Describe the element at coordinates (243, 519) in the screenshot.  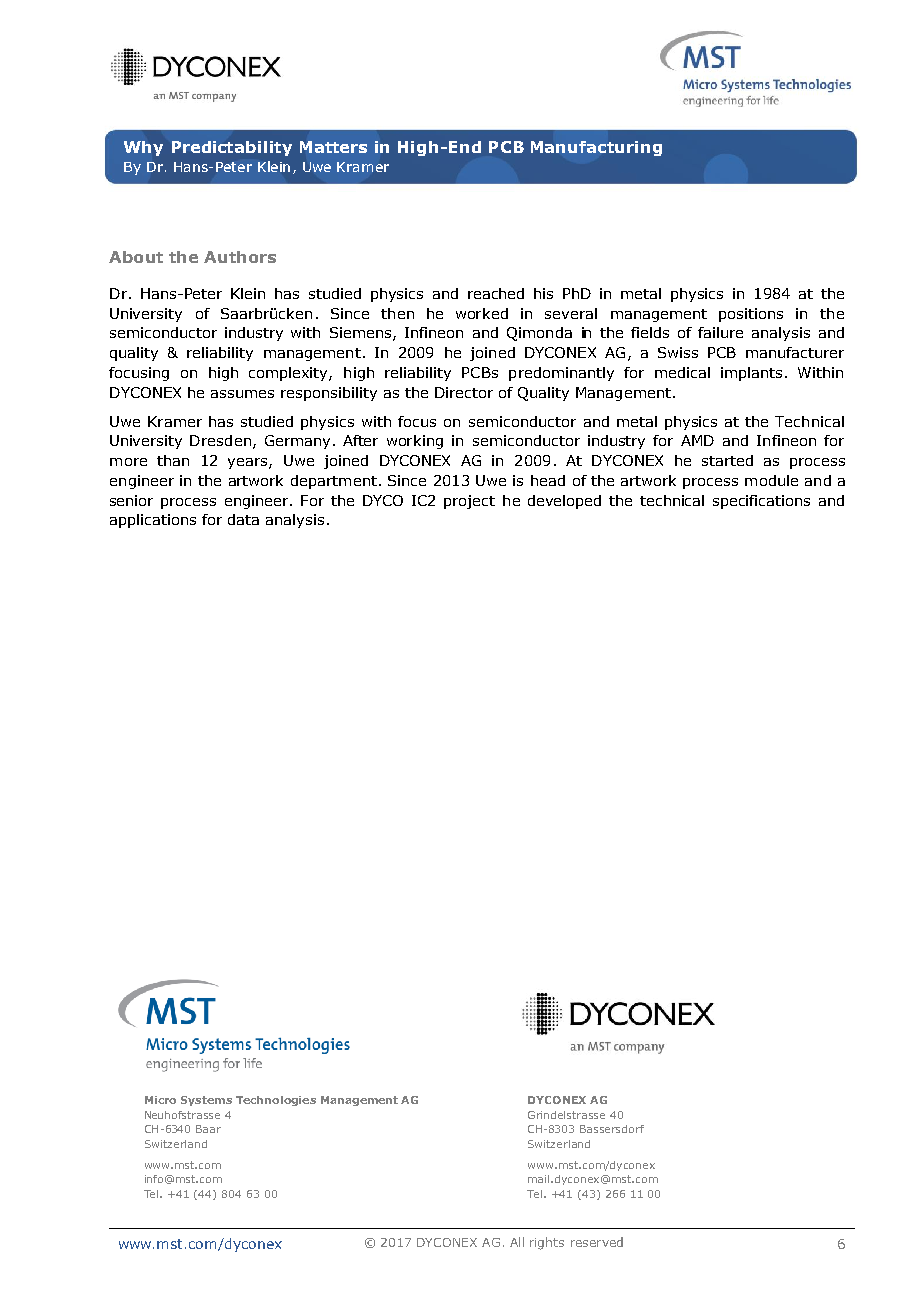
I see `data` at that location.
